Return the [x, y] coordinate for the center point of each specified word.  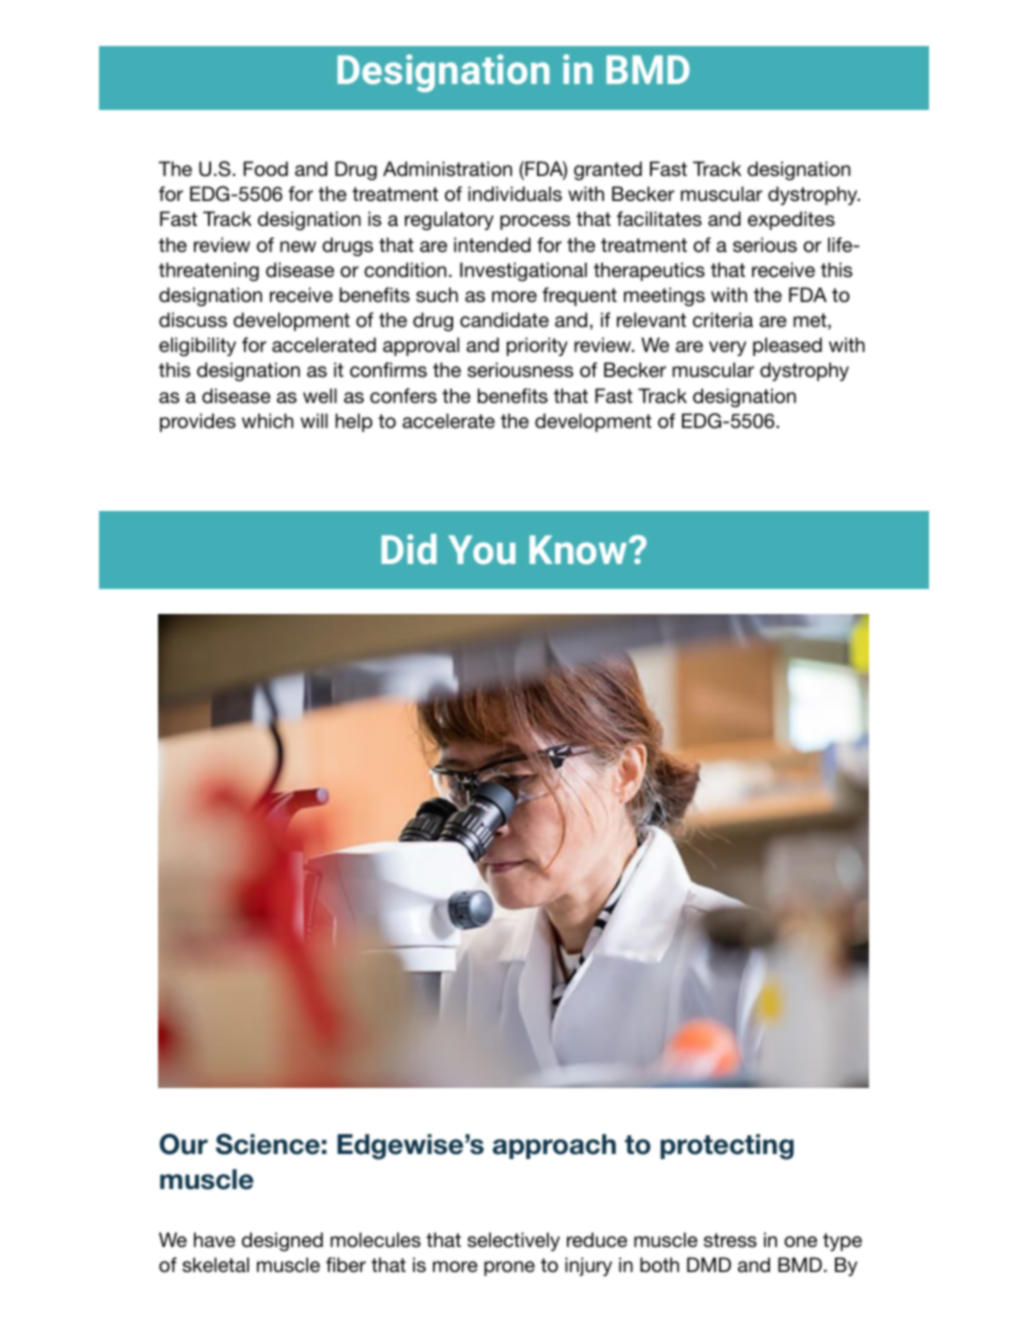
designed [282, 1241]
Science [268, 1144]
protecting [727, 1147]
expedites [791, 220]
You [482, 549]
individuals [515, 194]
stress [730, 1240]
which [267, 421]
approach [554, 1146]
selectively [513, 1241]
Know [579, 549]
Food [266, 169]
